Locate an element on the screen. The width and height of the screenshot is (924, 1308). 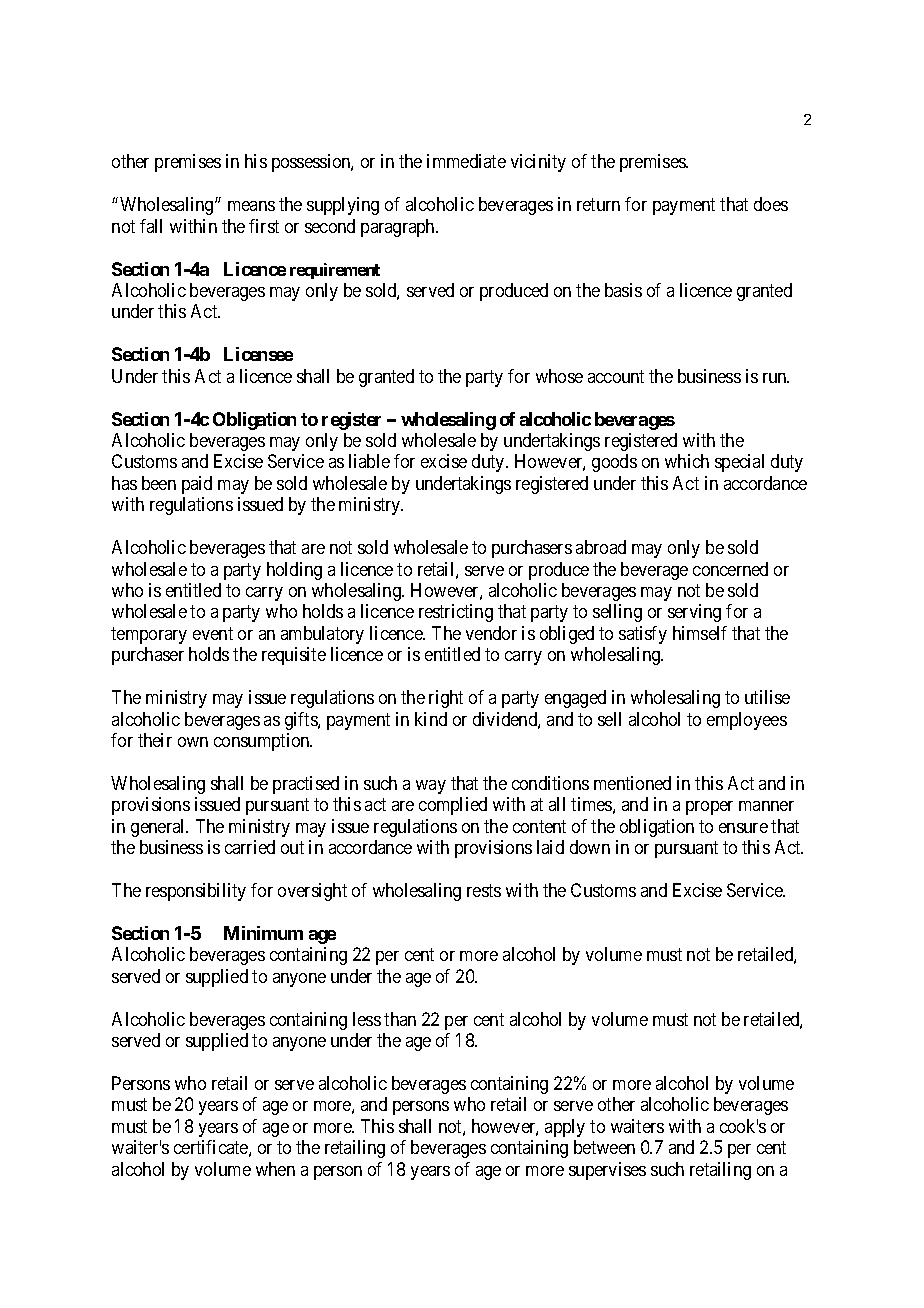
when is located at coordinates (275, 1169).
